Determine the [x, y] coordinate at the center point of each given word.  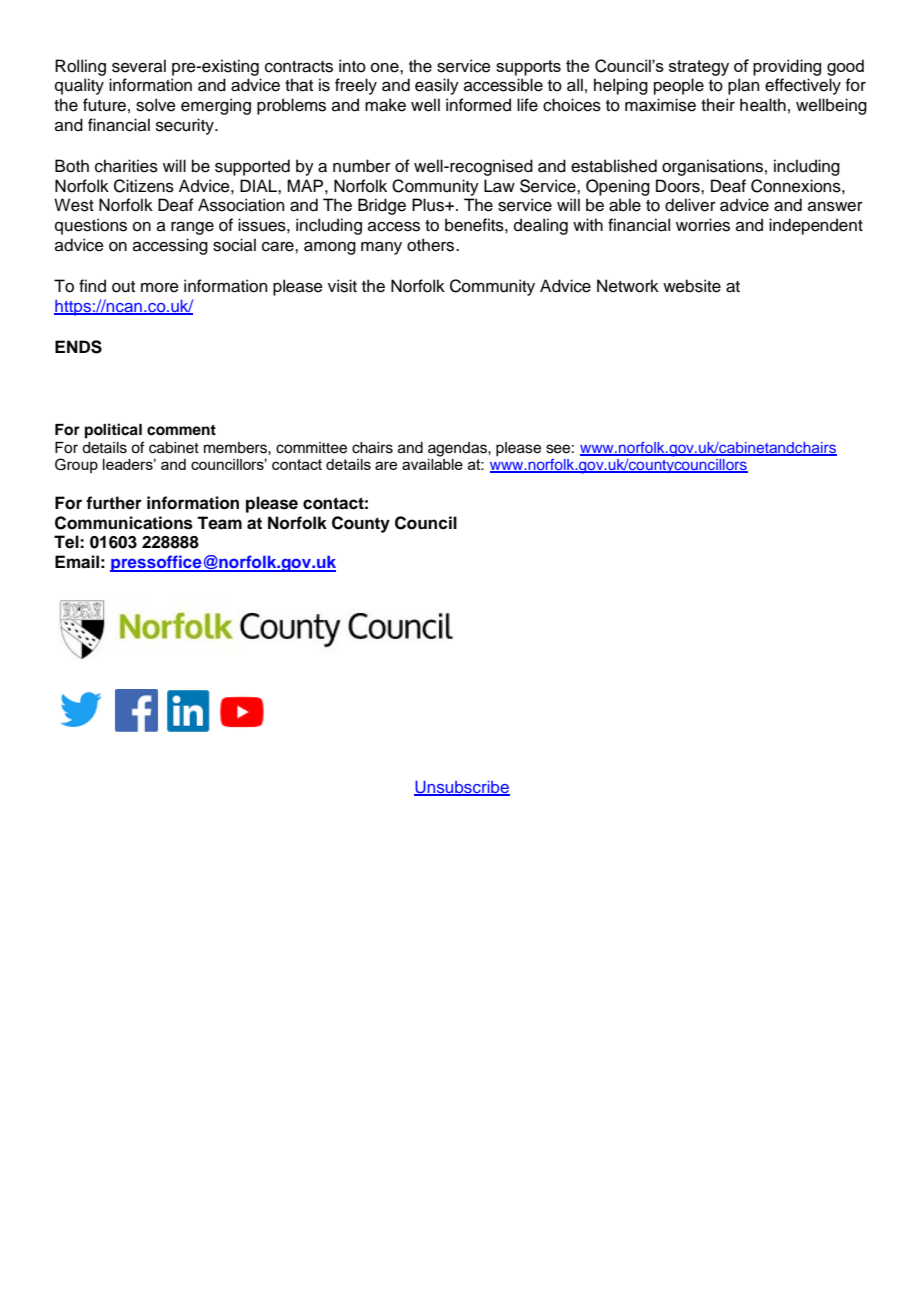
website [692, 286]
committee [311, 448]
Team [219, 523]
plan [743, 86]
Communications [124, 523]
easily [437, 86]
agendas [458, 449]
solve [156, 105]
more [160, 288]
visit [342, 286]
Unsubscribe [462, 788]
